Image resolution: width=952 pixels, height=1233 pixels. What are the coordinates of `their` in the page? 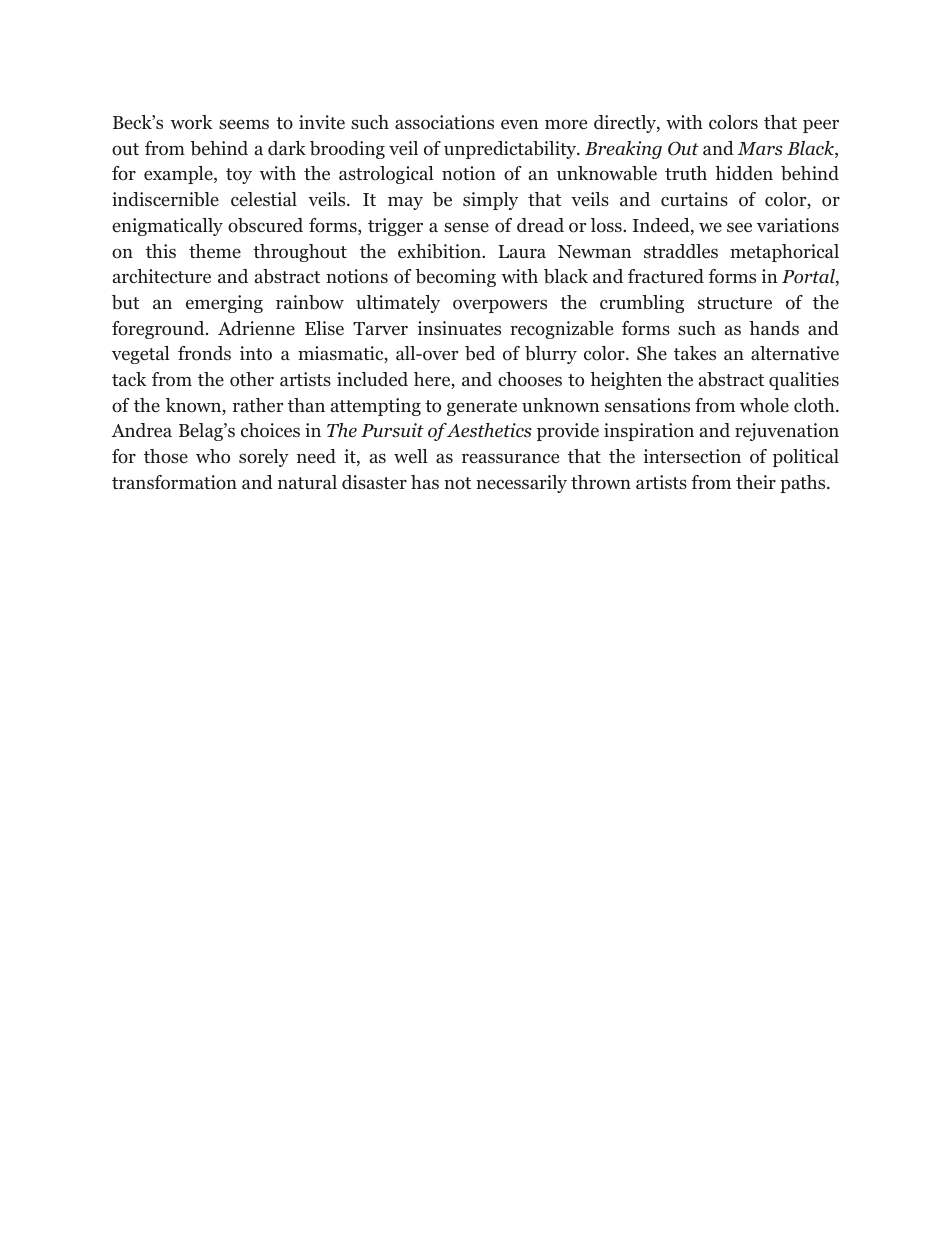 It's located at (756, 482).
